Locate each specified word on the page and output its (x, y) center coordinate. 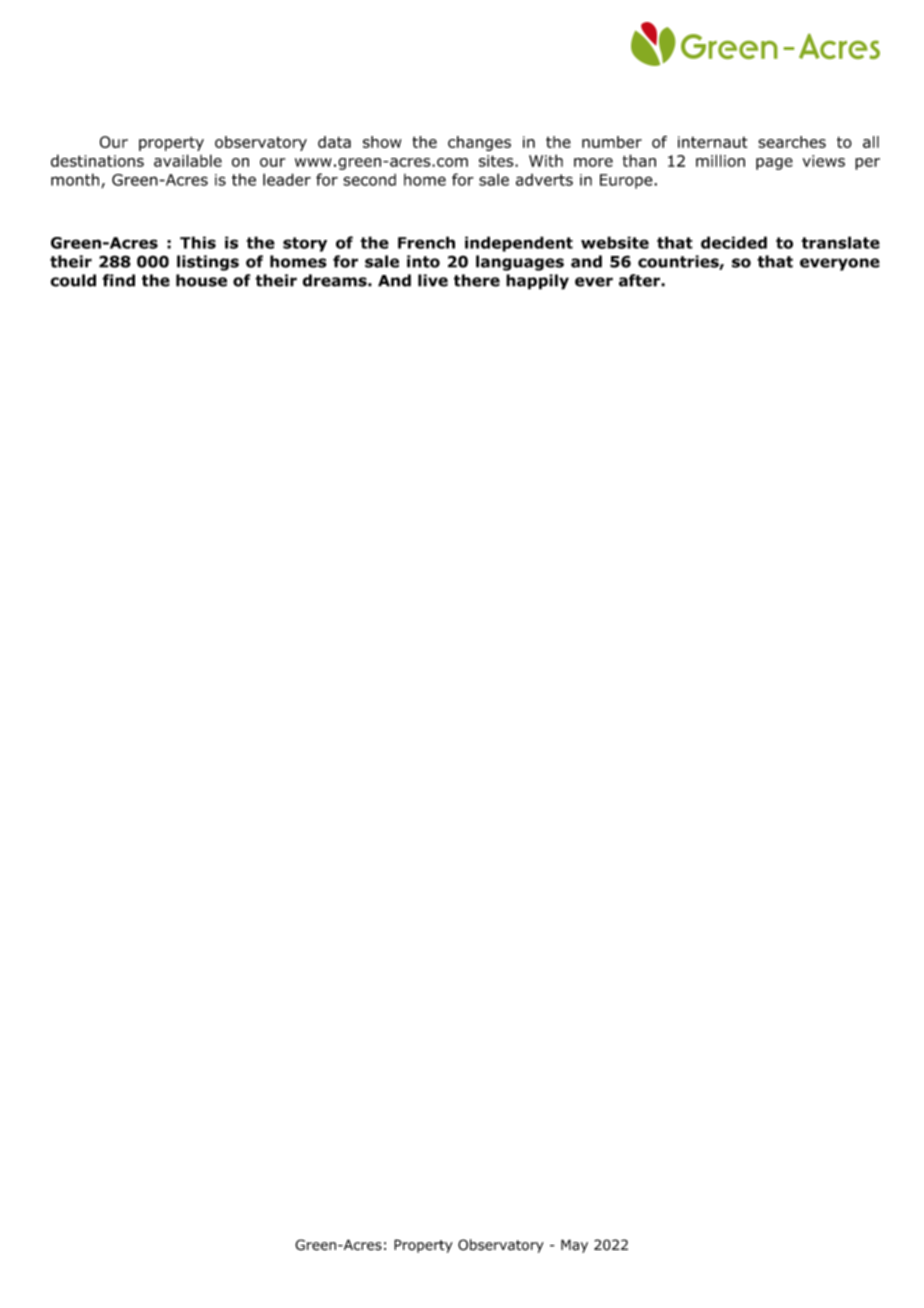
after (640, 280)
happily (537, 282)
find (118, 280)
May (574, 1246)
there (477, 280)
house (201, 280)
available (188, 160)
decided (734, 242)
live (433, 280)
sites (497, 161)
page (774, 164)
